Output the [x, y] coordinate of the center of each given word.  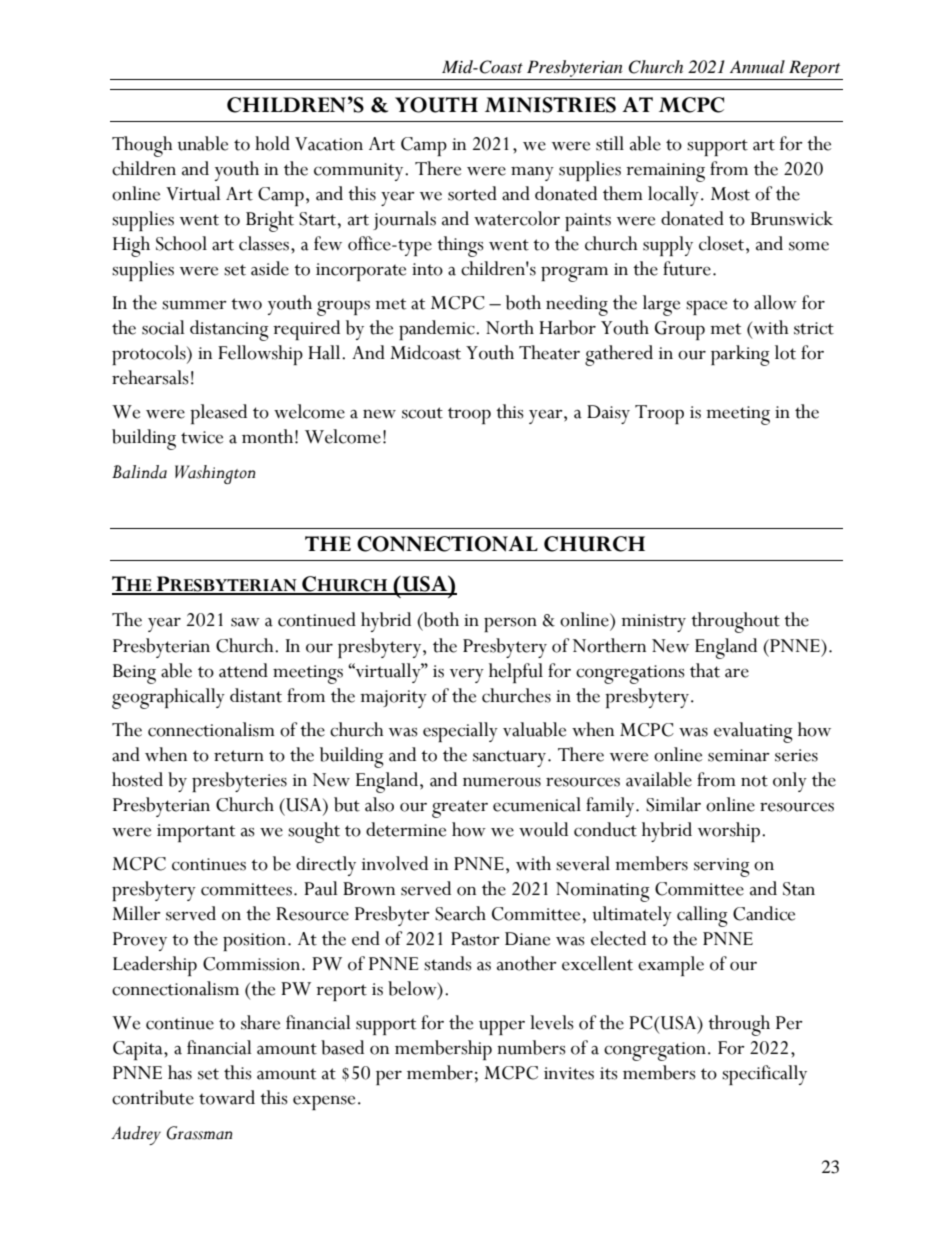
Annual [757, 66]
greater [460, 809]
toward [227, 1097]
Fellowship [260, 355]
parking [740, 355]
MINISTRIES [550, 105]
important [196, 833]
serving [722, 867]
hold [272, 143]
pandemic [438, 330]
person [510, 625]
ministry [653, 623]
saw [245, 622]
